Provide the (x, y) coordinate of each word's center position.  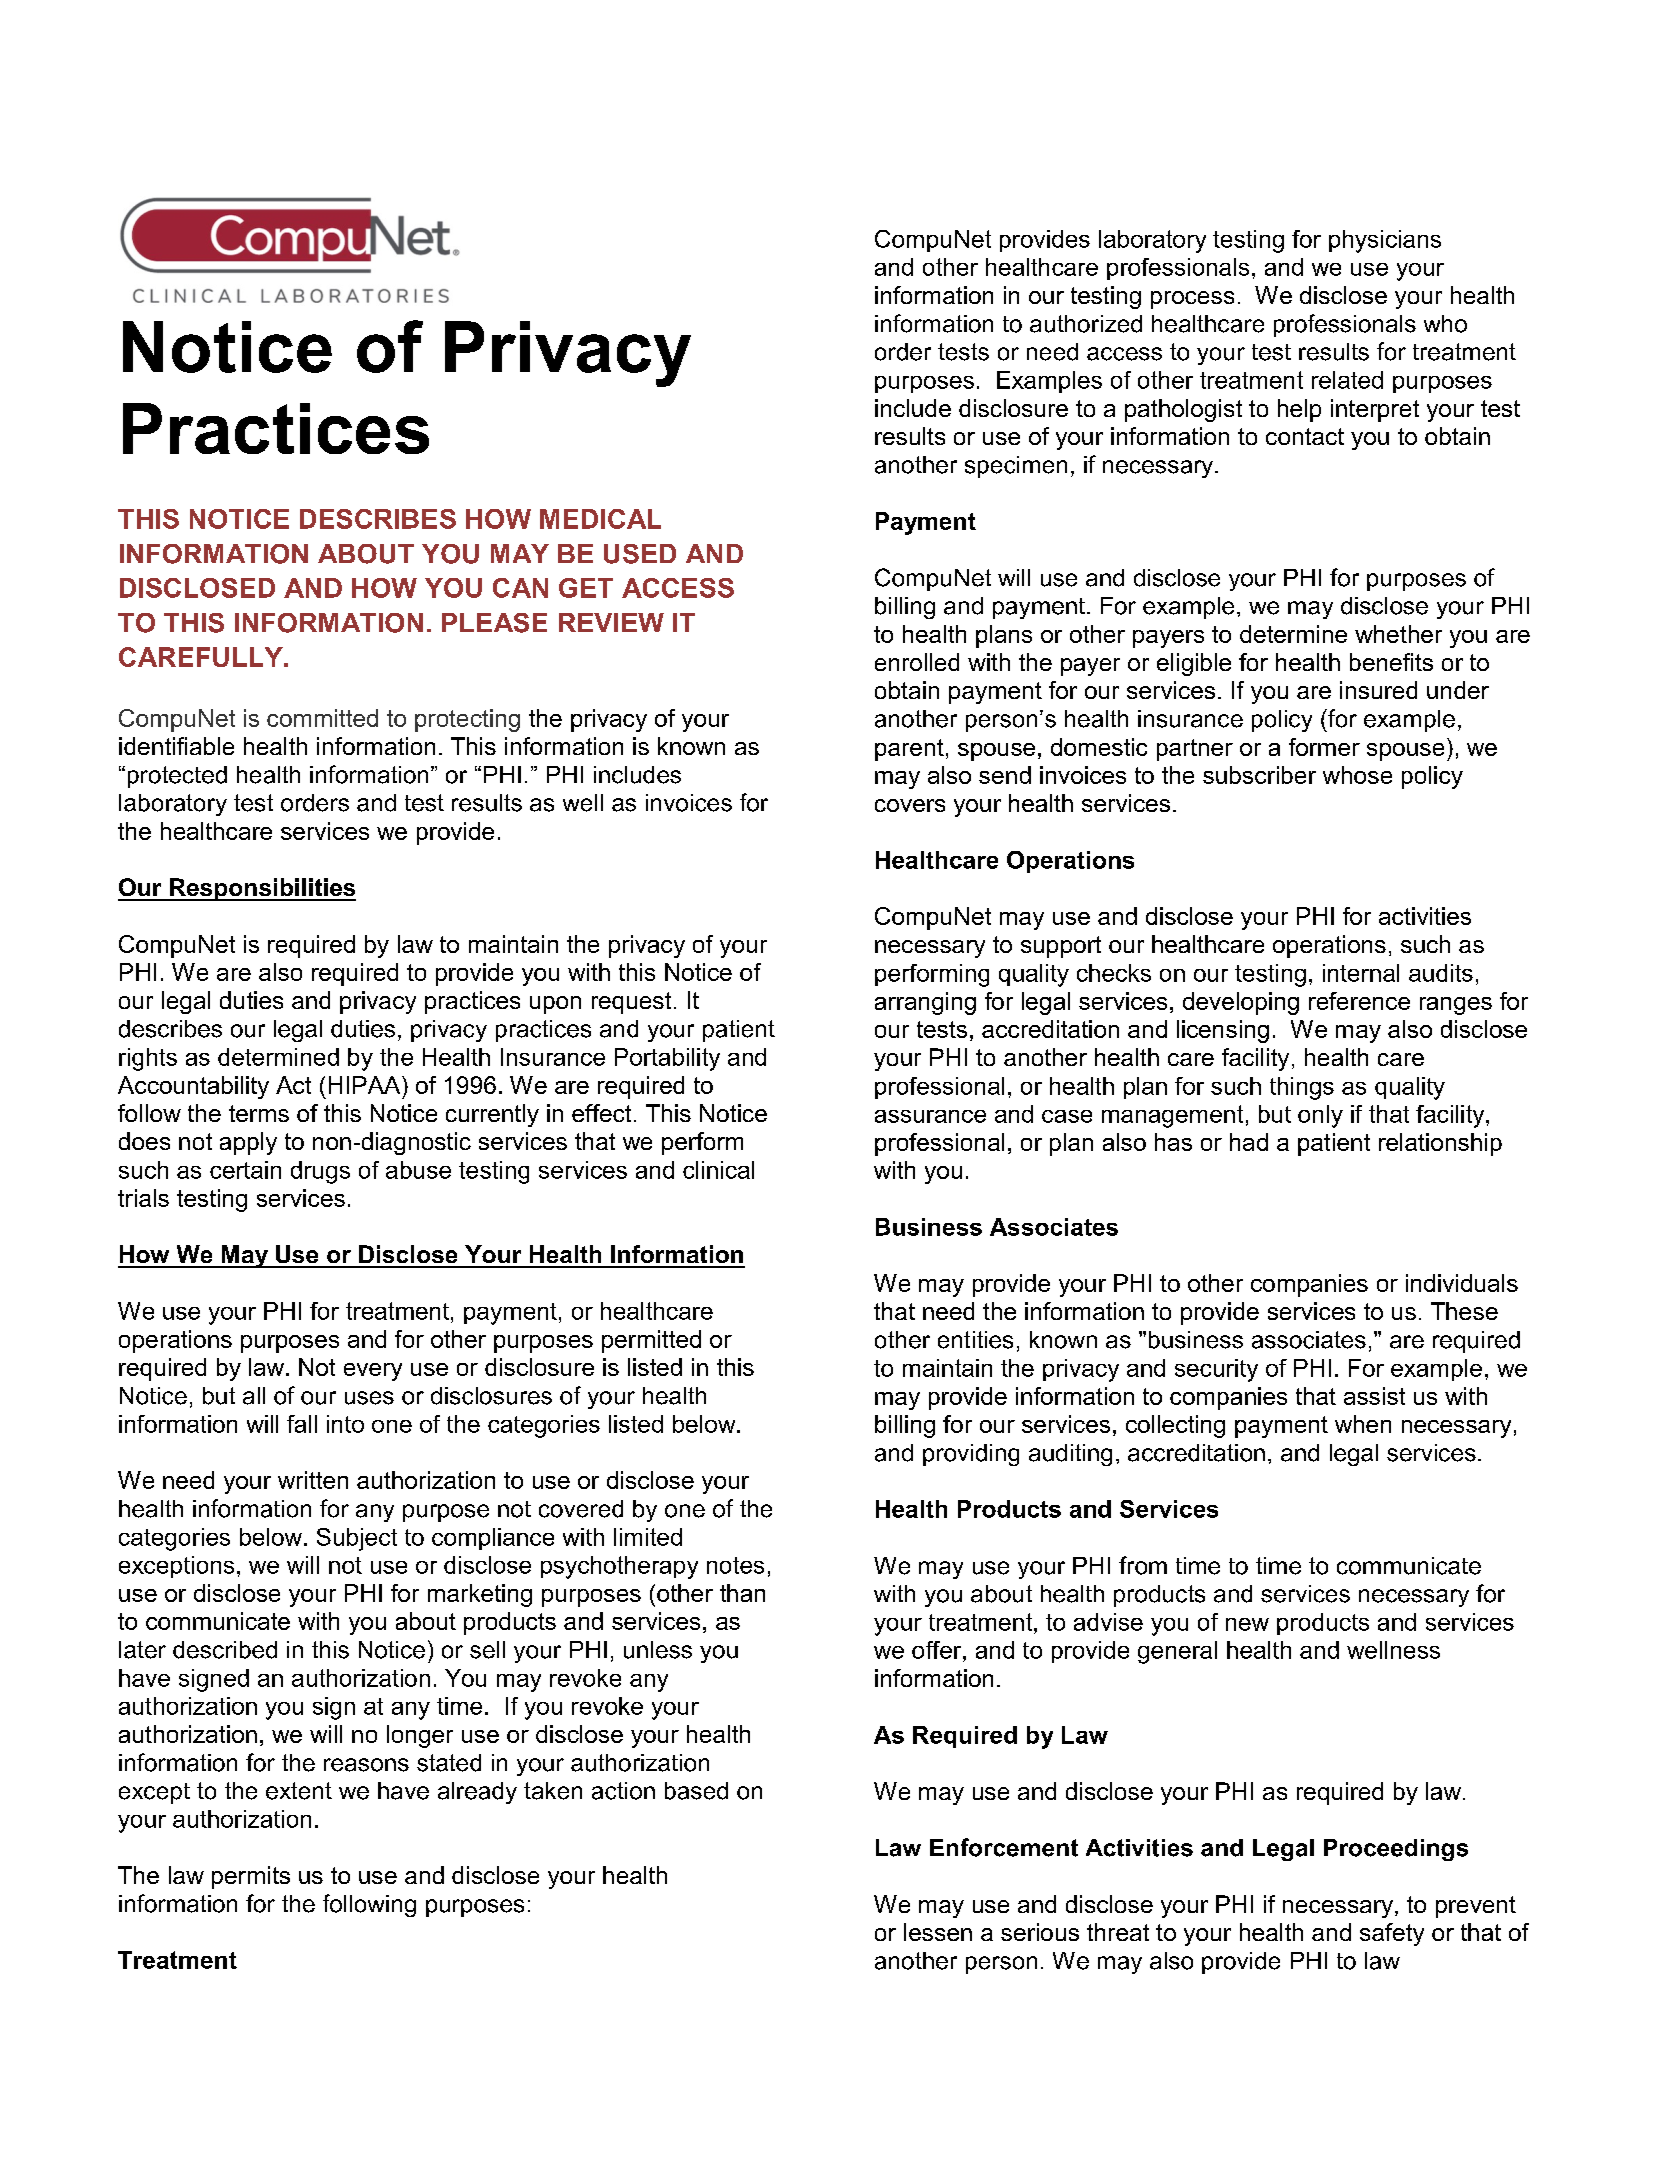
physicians (1385, 241)
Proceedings (1396, 1850)
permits (251, 1877)
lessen (938, 1932)
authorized (1086, 324)
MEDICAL (600, 519)
